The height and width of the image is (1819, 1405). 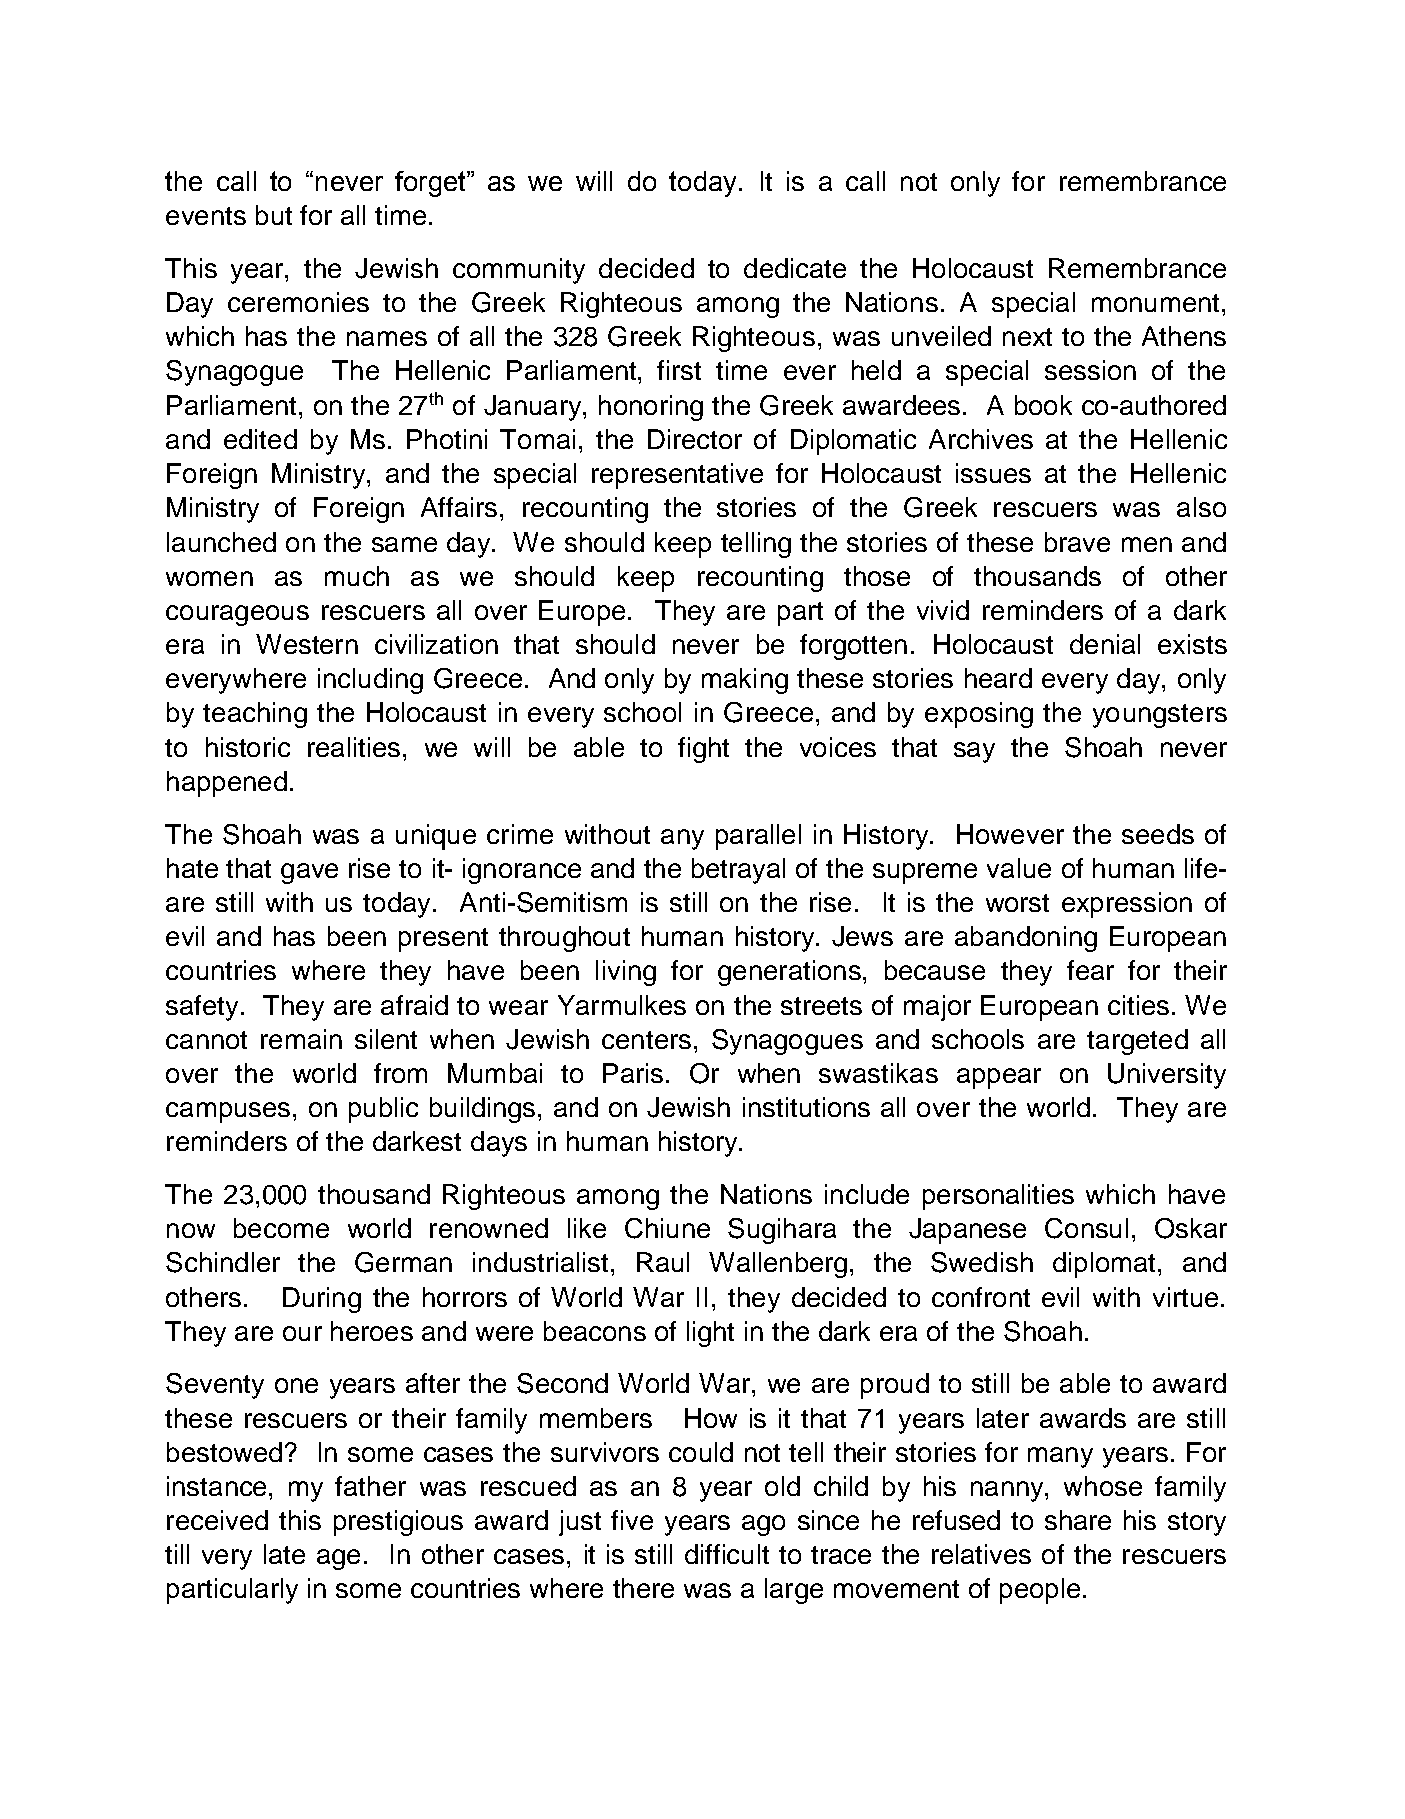 What do you see at coordinates (1155, 303) in the image?
I see `monument` at bounding box center [1155, 303].
